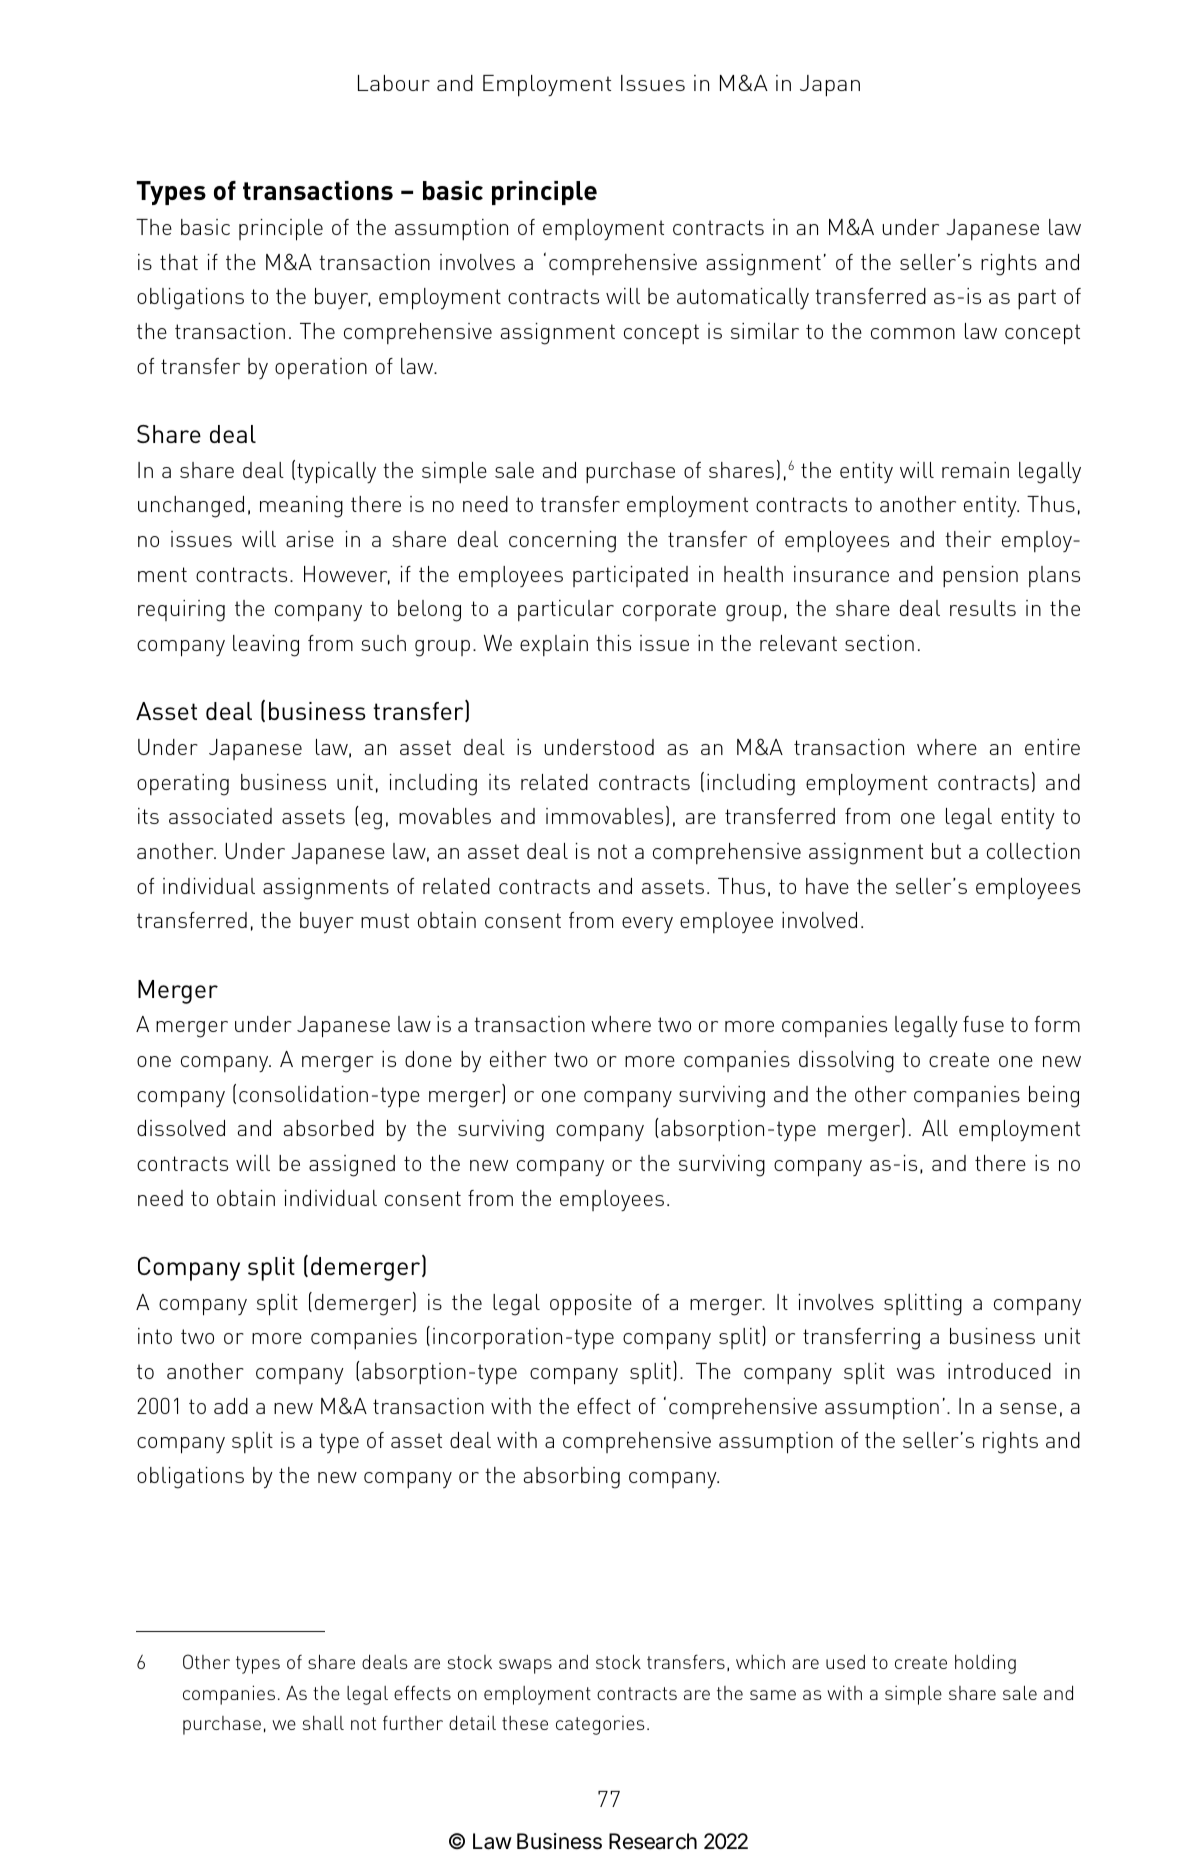 The height and width of the screenshot is (1867, 1195). What do you see at coordinates (913, 333) in the screenshot?
I see `common` at bounding box center [913, 333].
